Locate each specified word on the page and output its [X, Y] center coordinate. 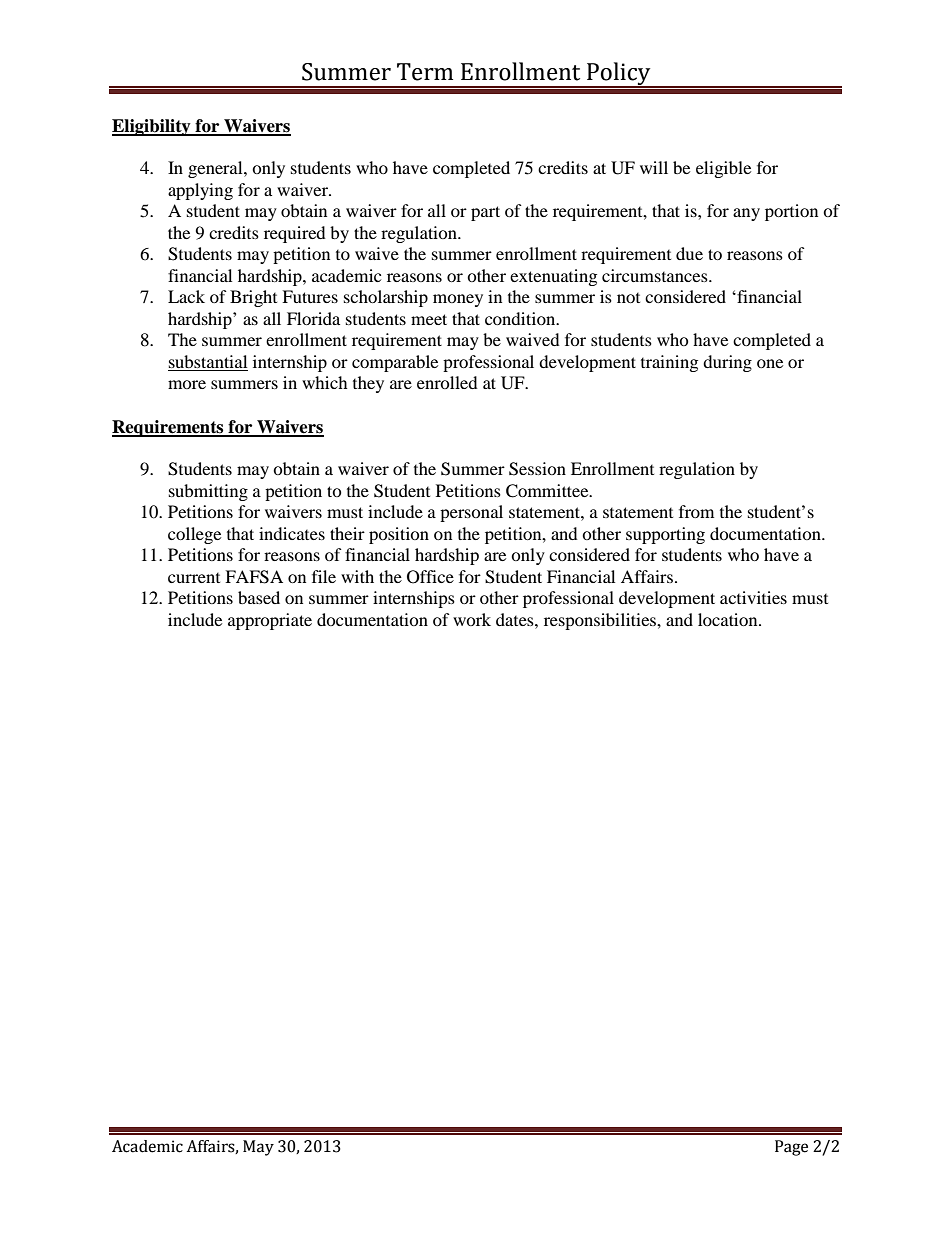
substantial [208, 361]
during [727, 363]
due [689, 253]
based [259, 597]
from [696, 511]
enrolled [447, 382]
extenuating [553, 277]
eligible [723, 169]
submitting [208, 492]
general [216, 169]
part [485, 213]
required [295, 234]
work [472, 619]
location [729, 619]
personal [471, 513]
